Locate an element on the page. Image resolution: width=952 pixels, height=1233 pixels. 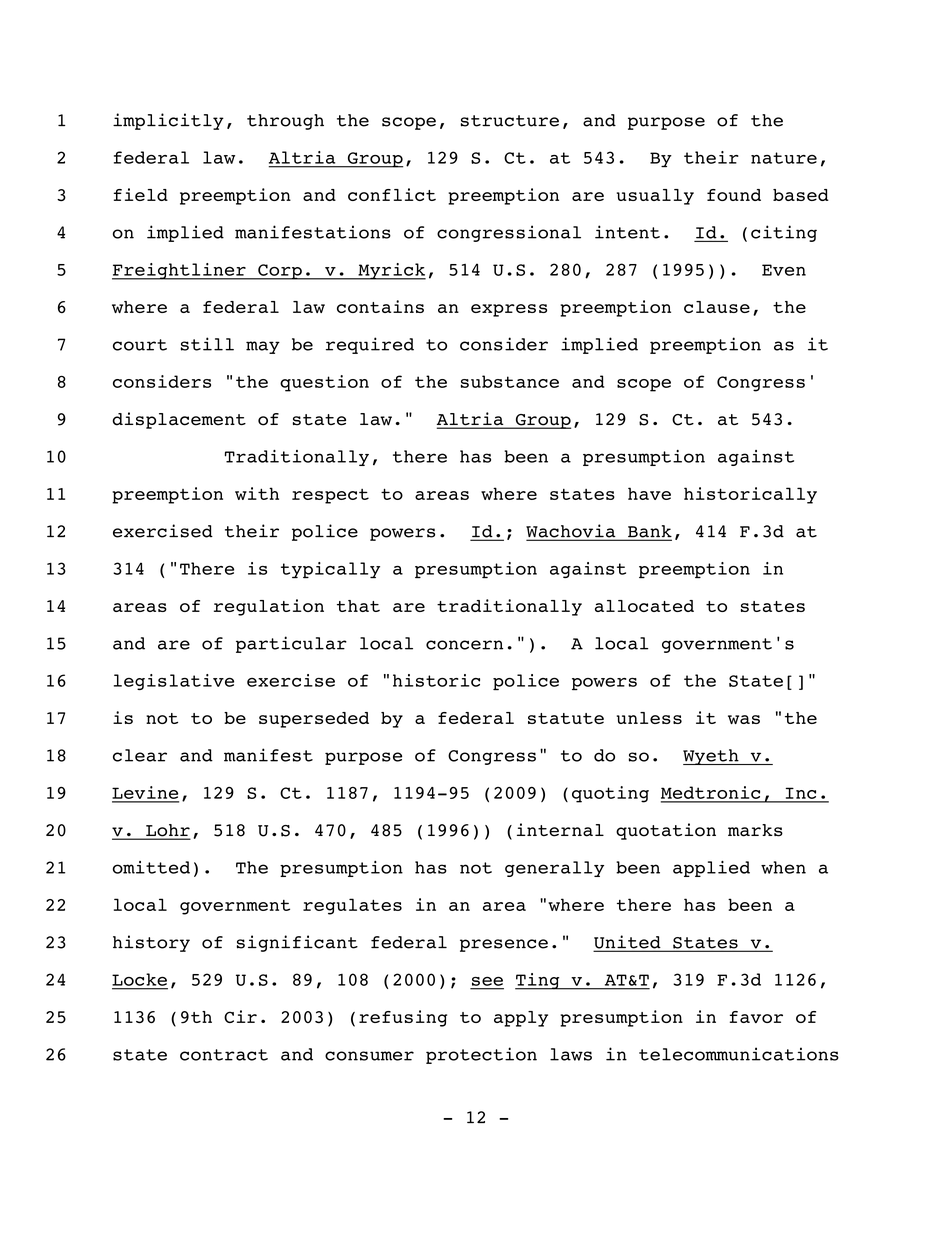
substance is located at coordinates (510, 381).
